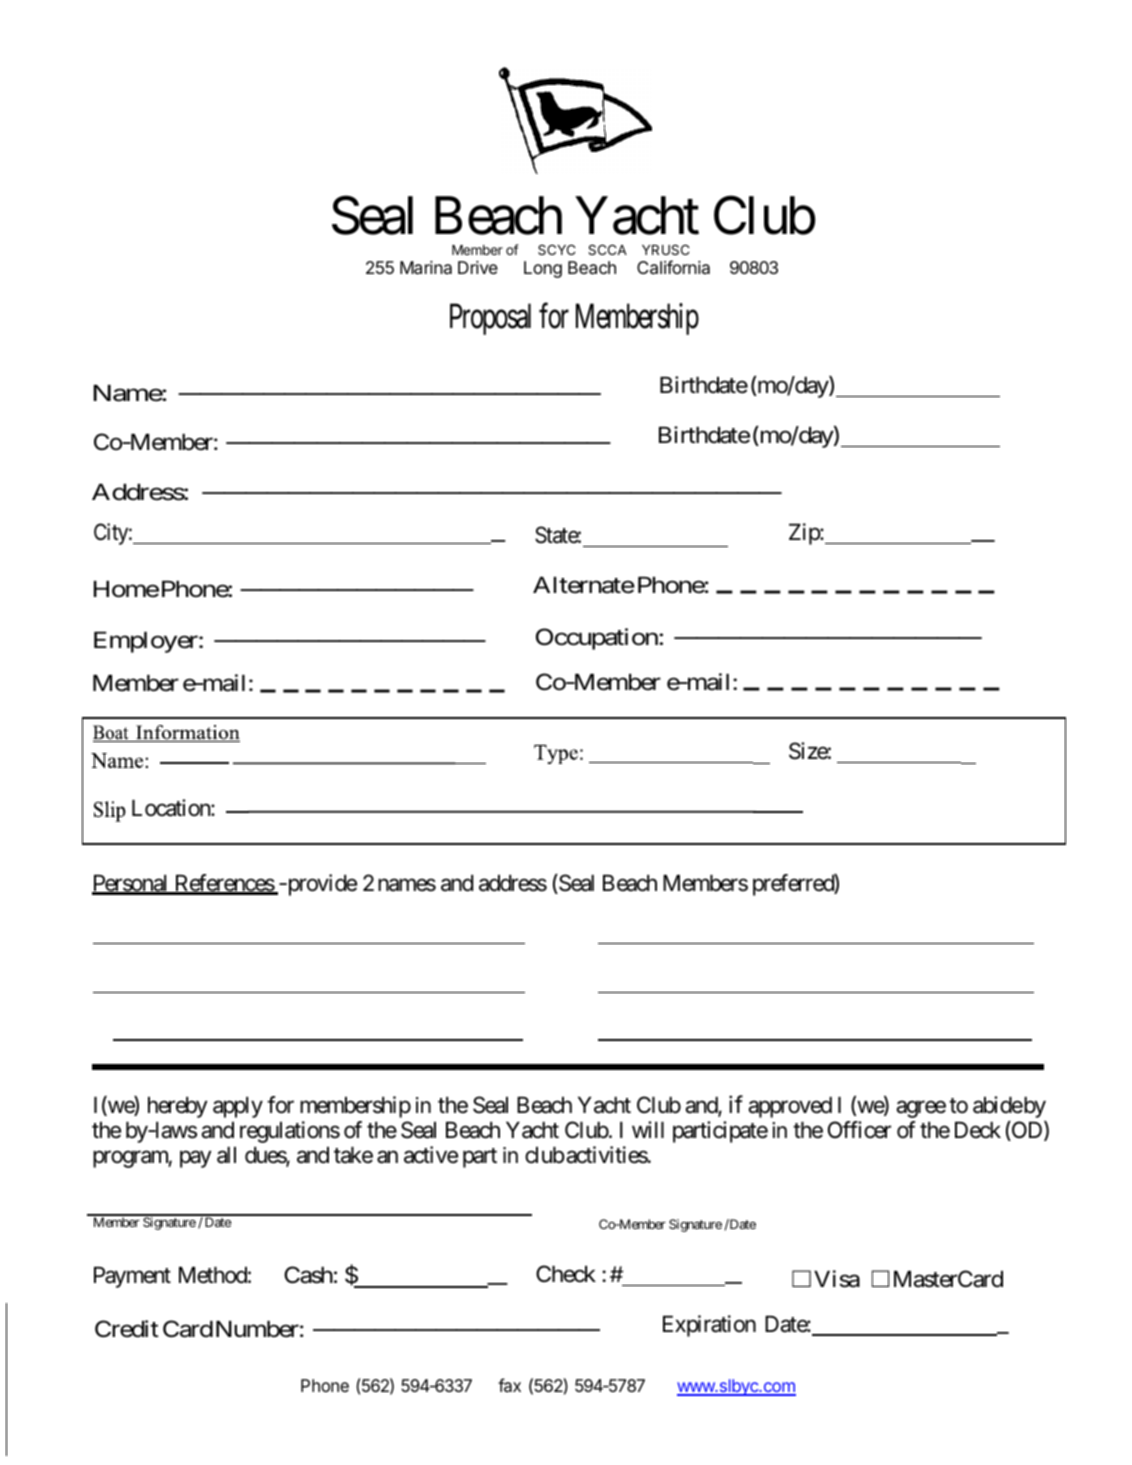 This screenshot has width=1132, height=1465. I want to click on Check, so click(566, 1274).
